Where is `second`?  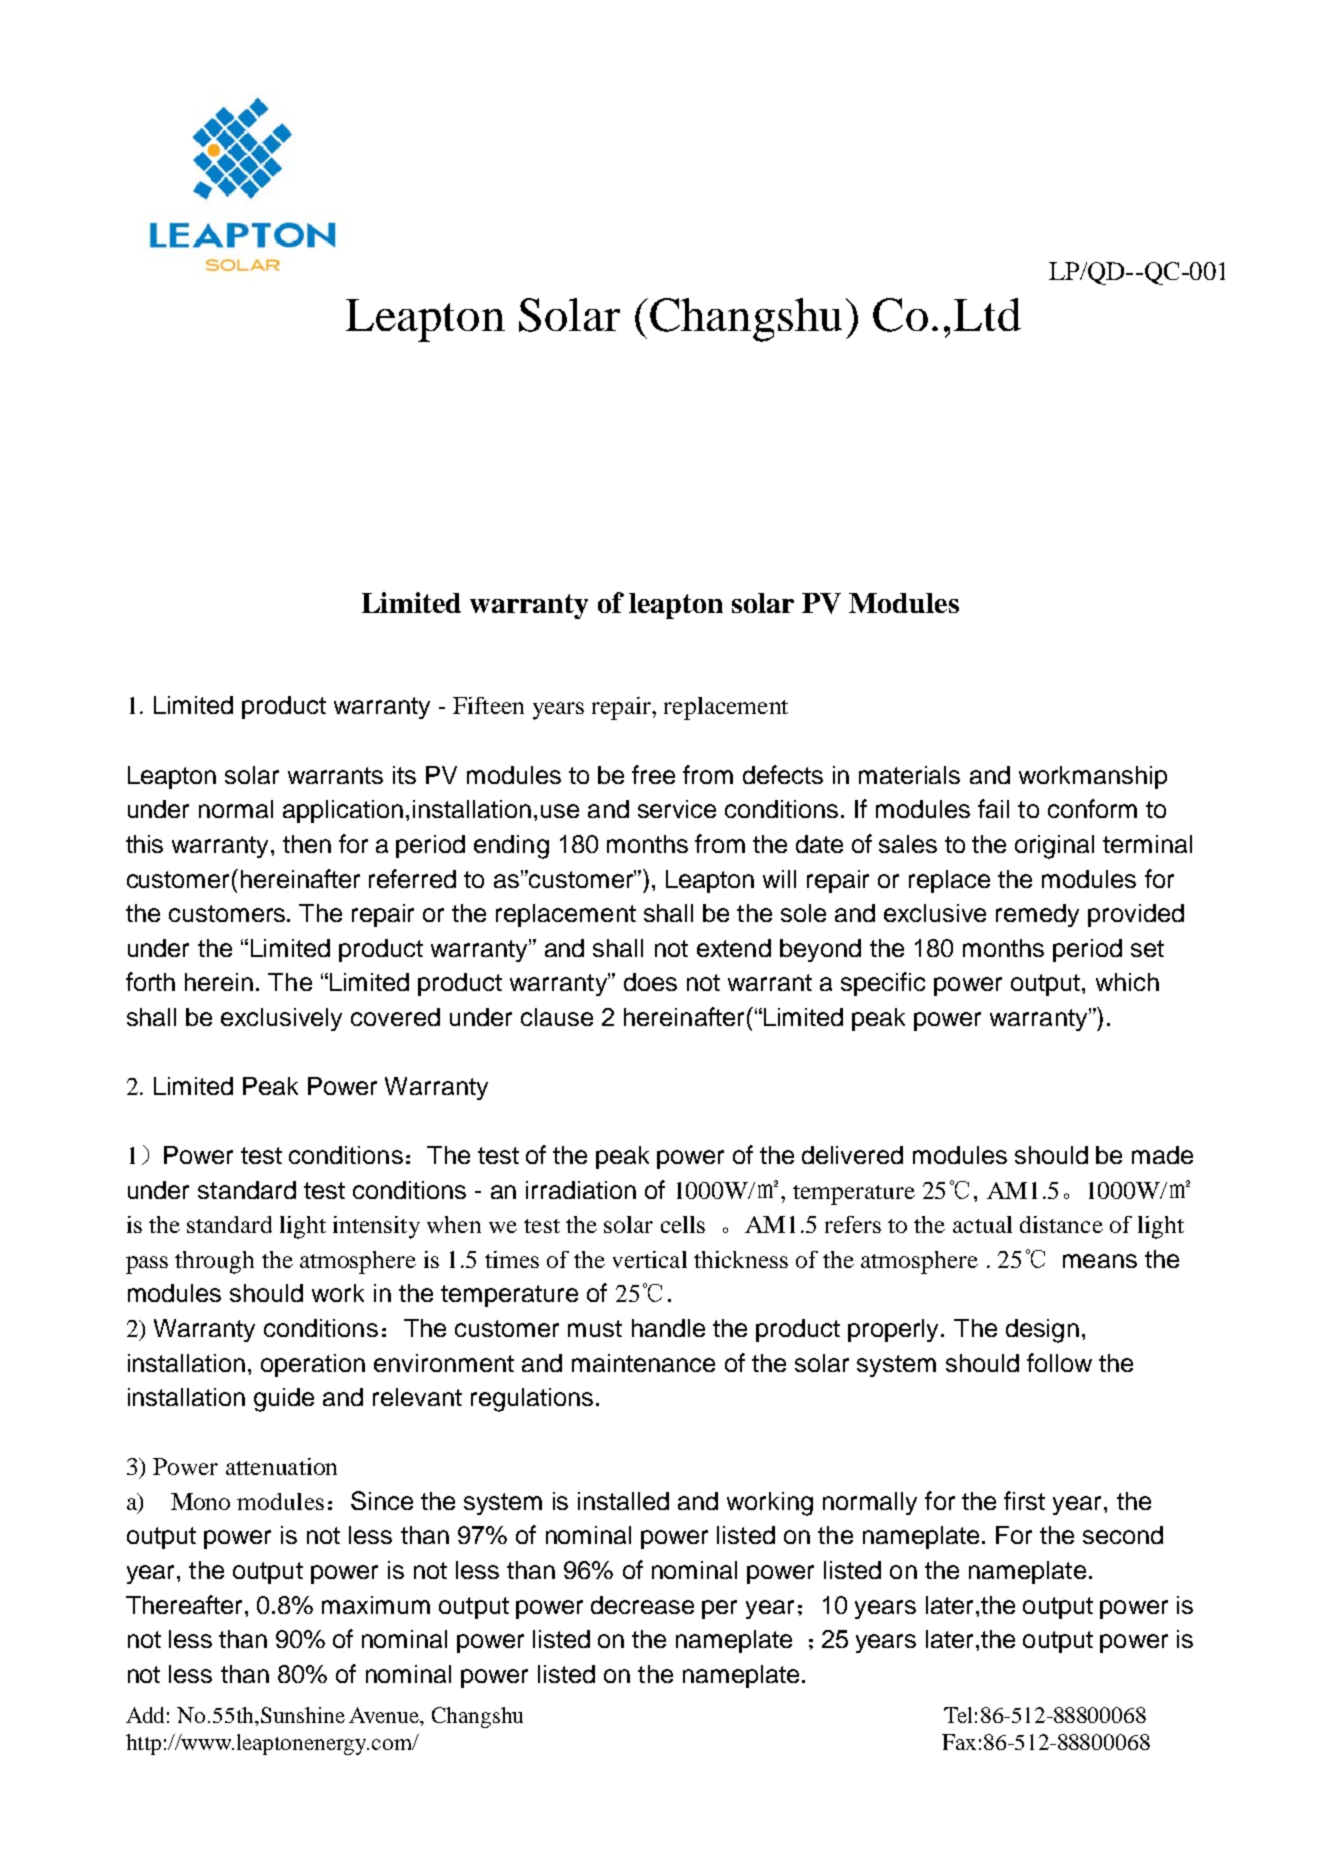
second is located at coordinates (1123, 1535).
